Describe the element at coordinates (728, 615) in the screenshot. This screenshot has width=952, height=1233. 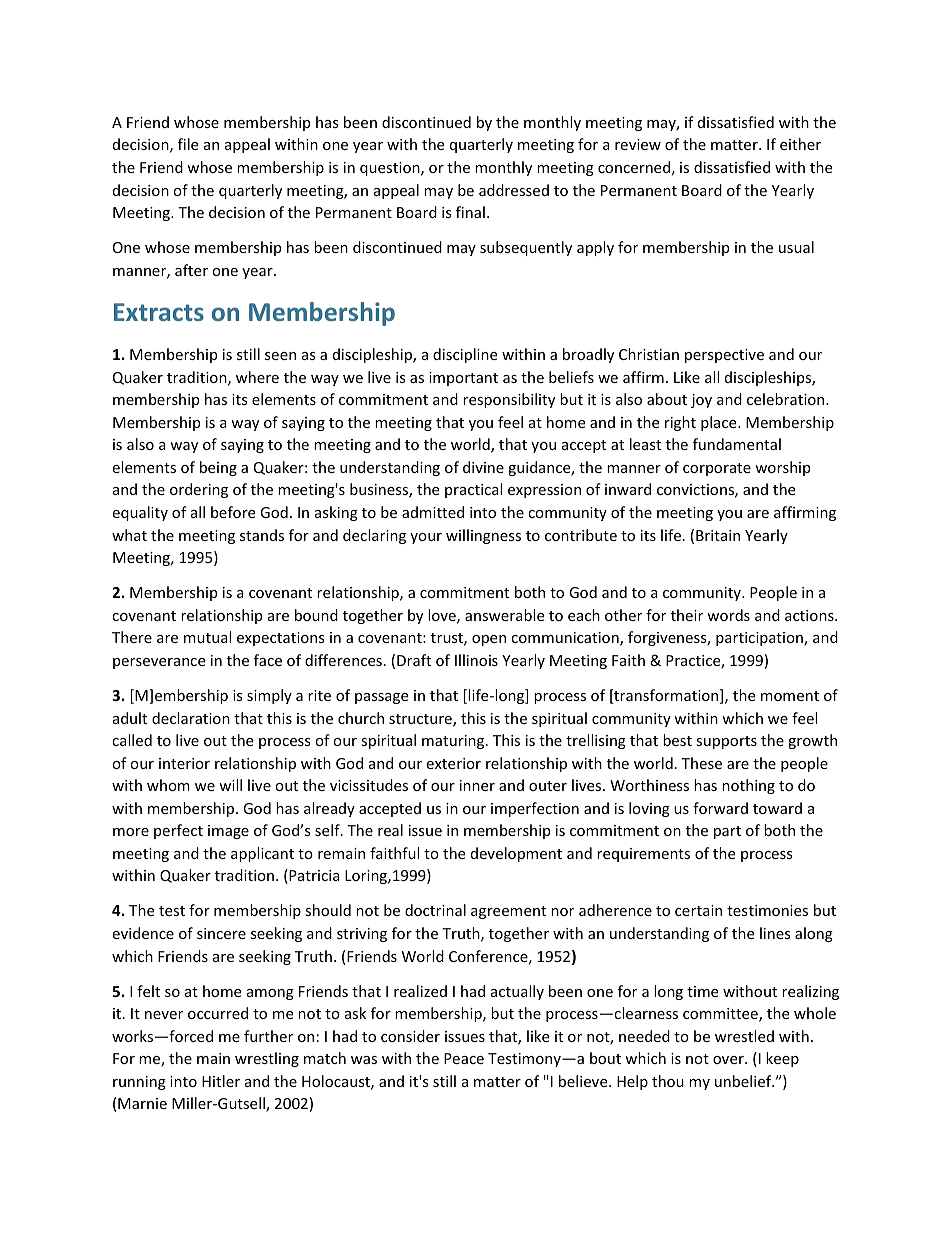
I see `words` at that location.
